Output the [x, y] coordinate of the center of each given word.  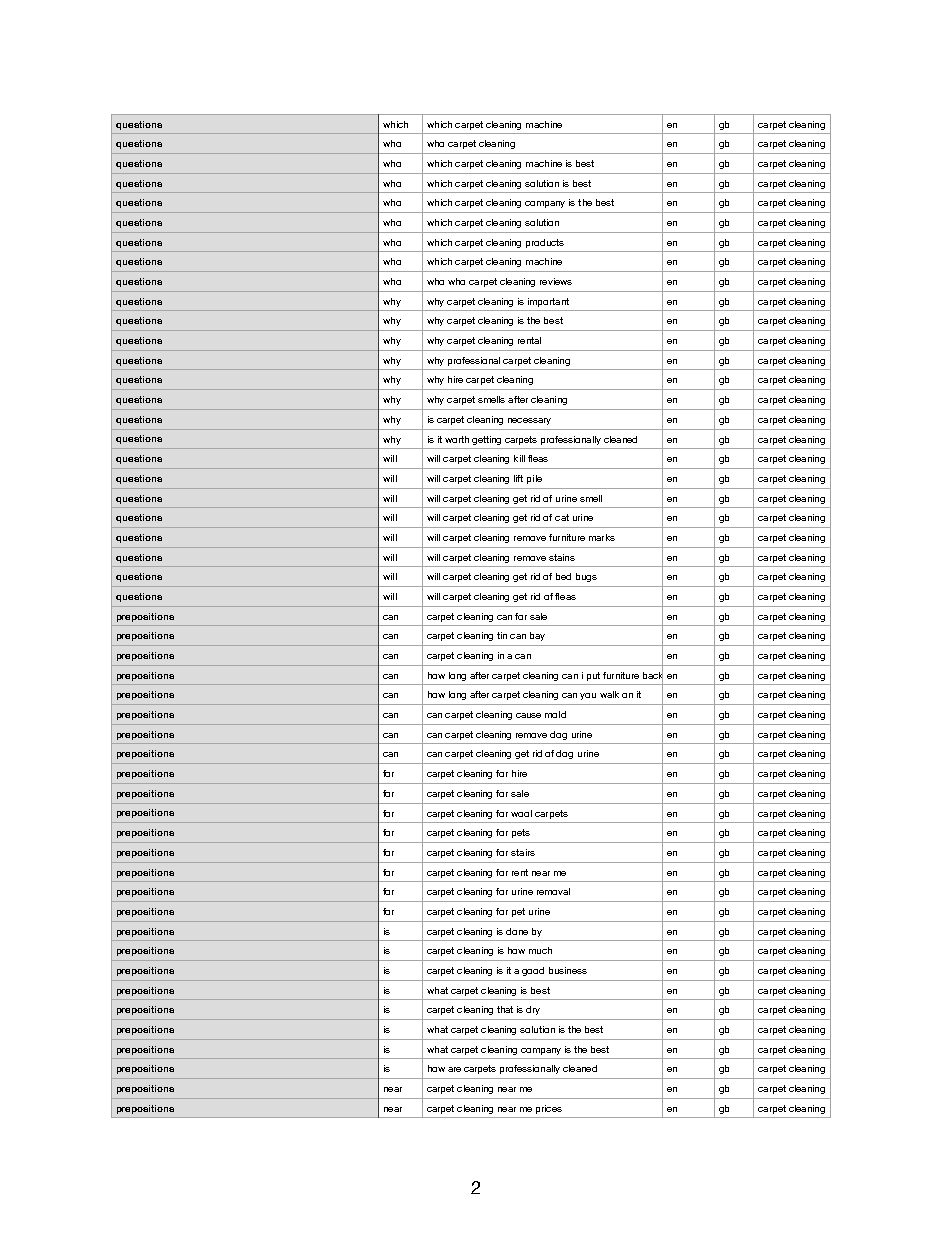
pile [534, 479]
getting [486, 440]
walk [609, 694]
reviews [556, 281]
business [568, 970]
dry [533, 1010]
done [517, 931]
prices [549, 1109]
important [548, 302]
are [454, 1069]
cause [528, 715]
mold [555, 714]
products [545, 243]
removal [553, 891]
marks [602, 537]
